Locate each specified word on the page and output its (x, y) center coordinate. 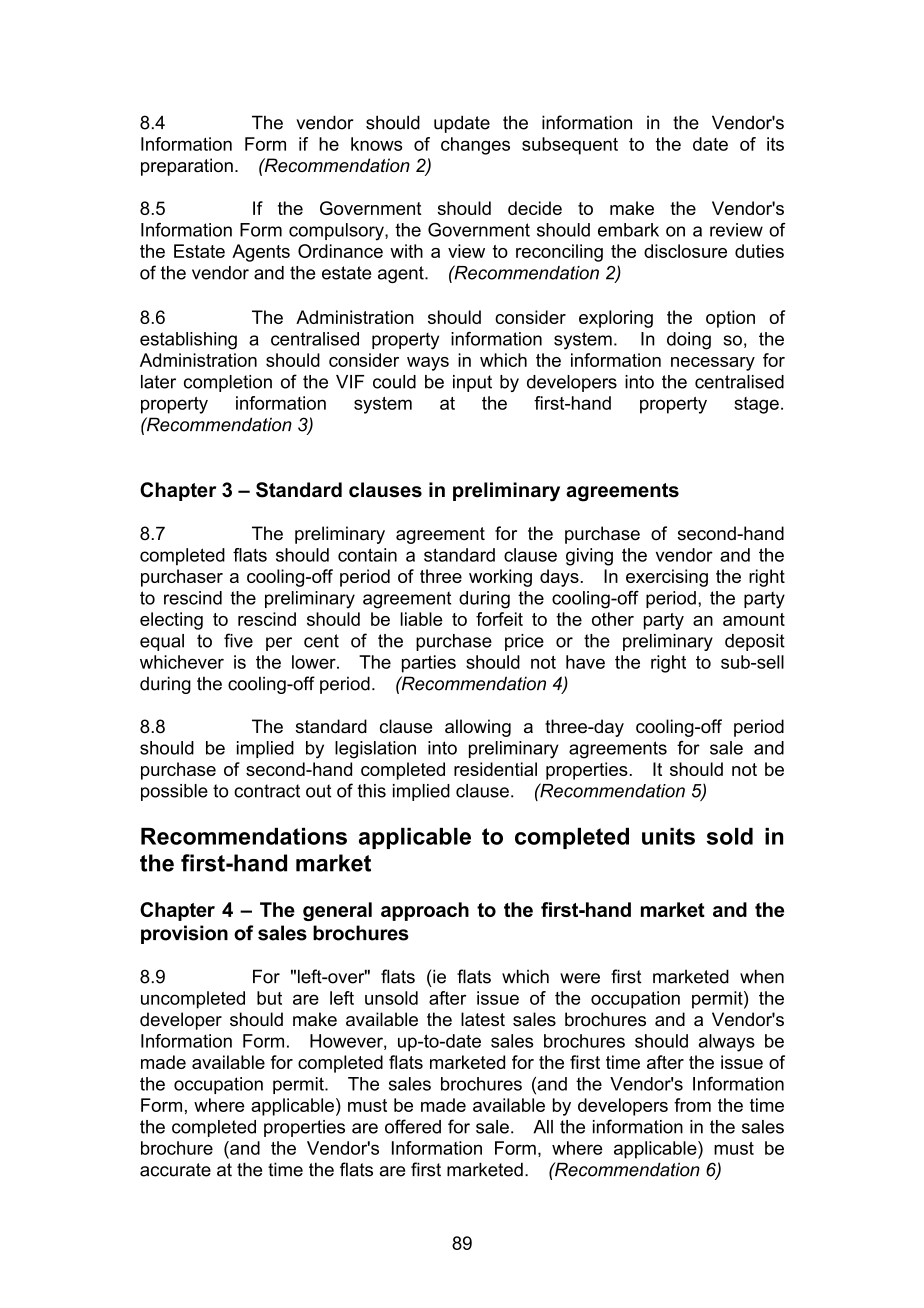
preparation (187, 167)
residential (495, 769)
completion (228, 383)
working (500, 578)
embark (628, 230)
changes (475, 146)
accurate (175, 1170)
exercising (667, 578)
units (668, 836)
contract (267, 791)
